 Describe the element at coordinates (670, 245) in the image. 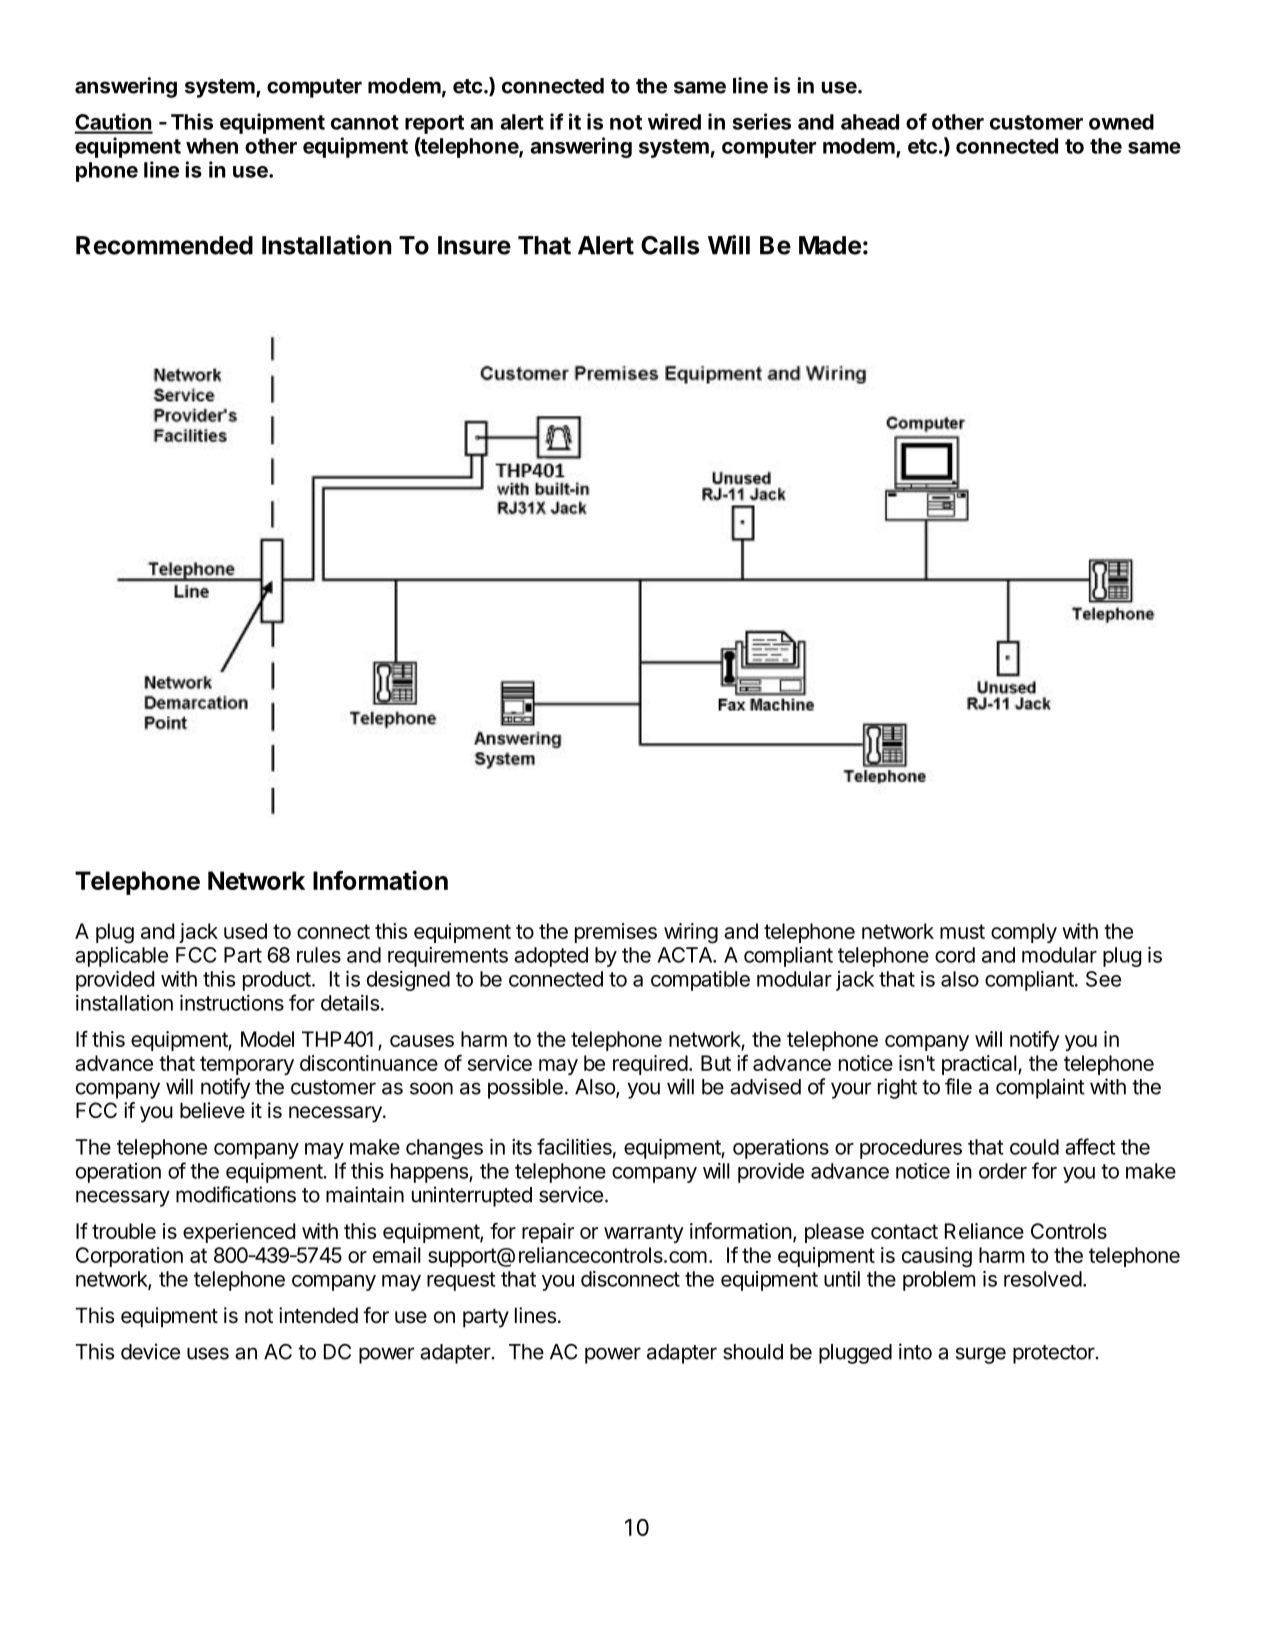

I see `Calls` at that location.
